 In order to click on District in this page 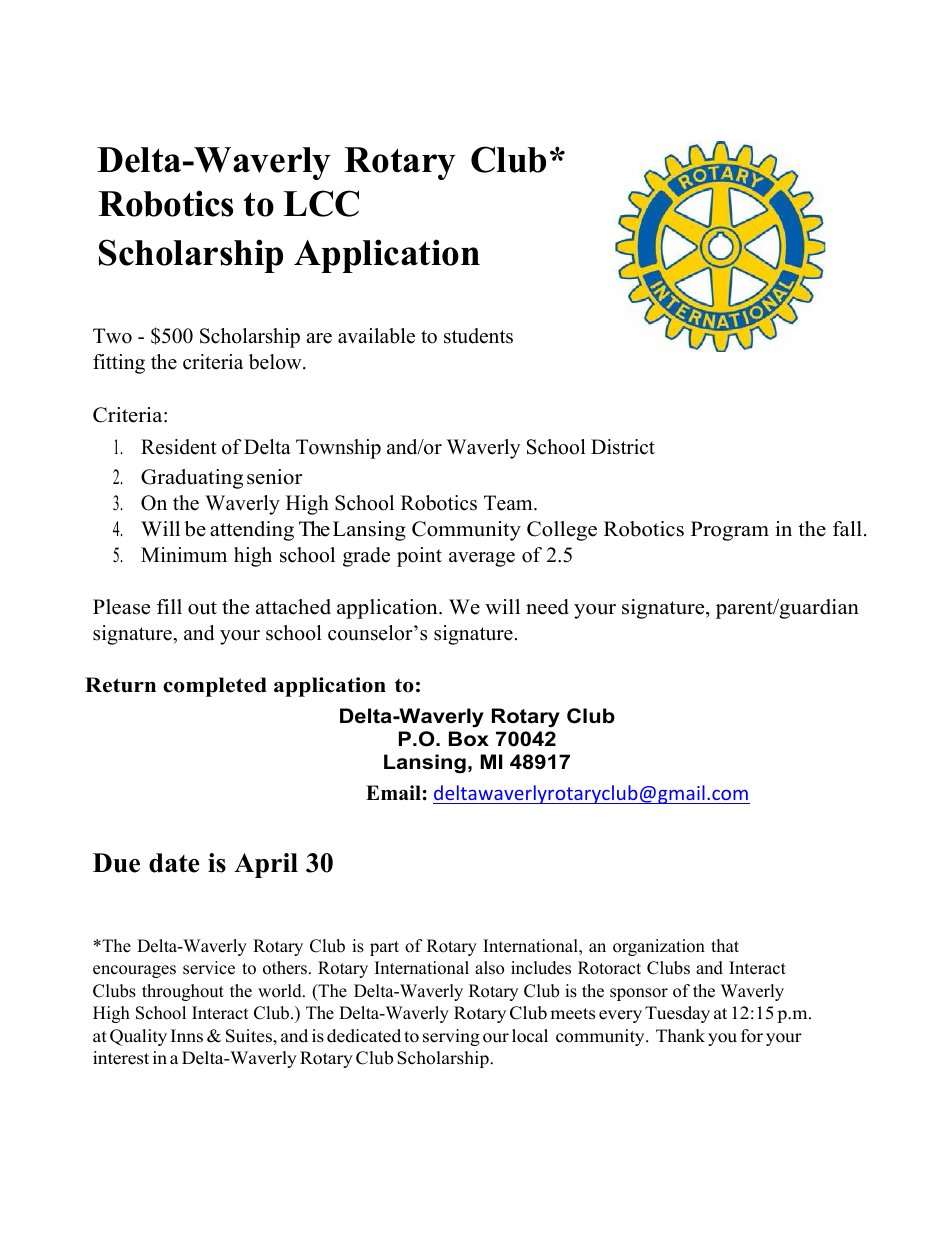, I will do `click(623, 447)`.
